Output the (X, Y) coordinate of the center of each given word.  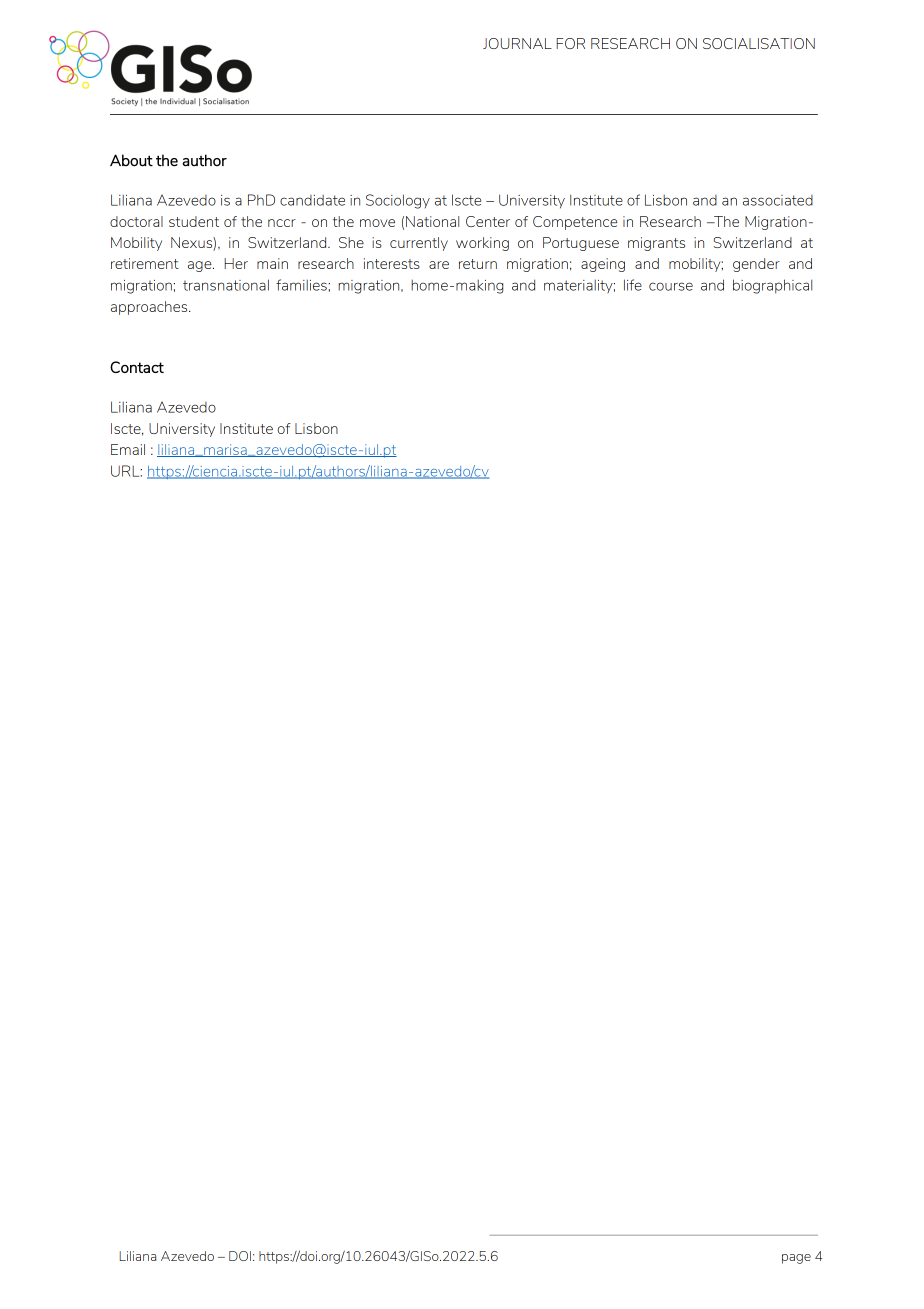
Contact (137, 367)
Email (128, 449)
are (439, 265)
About (131, 160)
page (796, 1259)
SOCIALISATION (759, 43)
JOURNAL (517, 43)
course (671, 286)
